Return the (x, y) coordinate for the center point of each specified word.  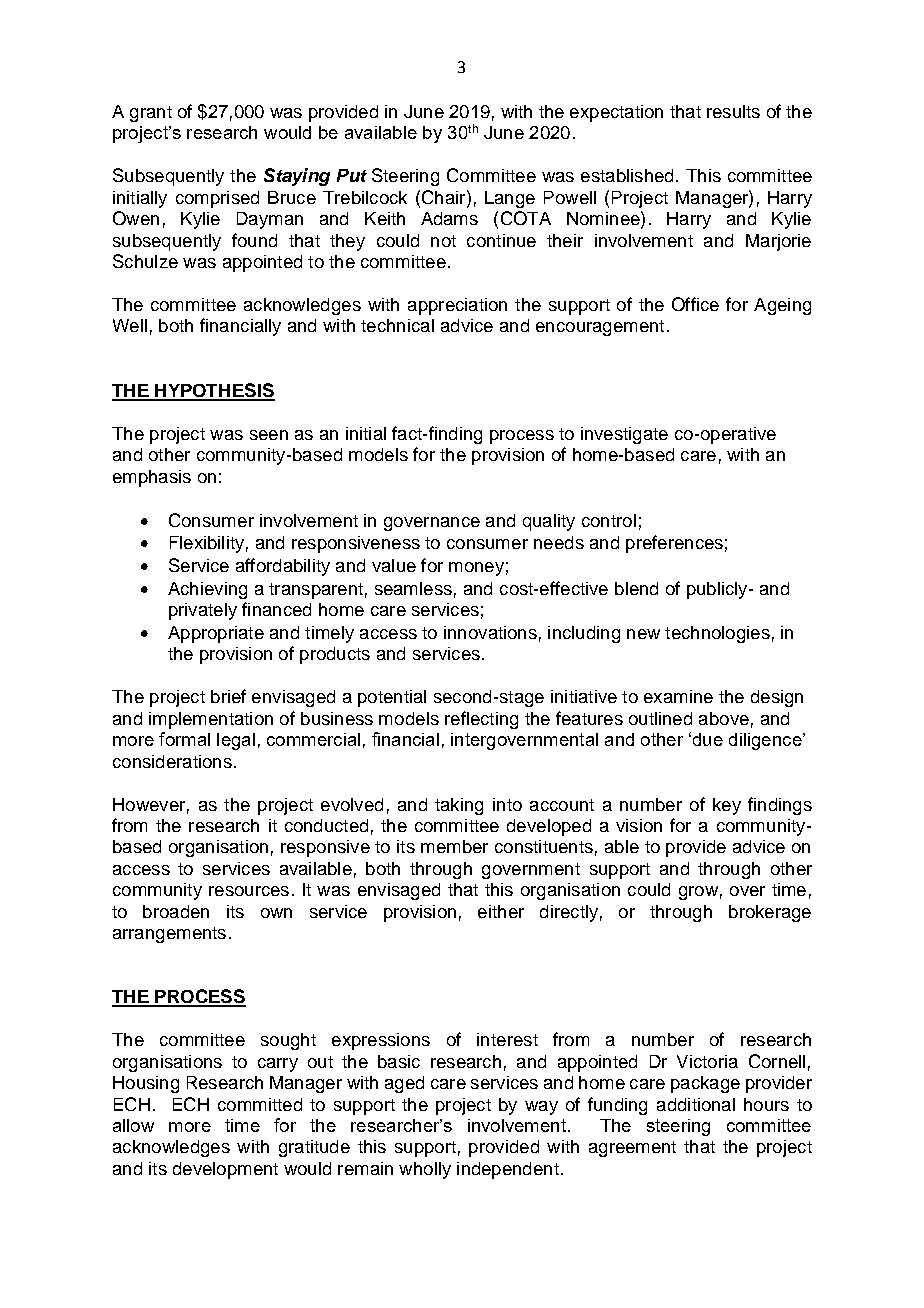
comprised (217, 199)
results (733, 111)
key (727, 806)
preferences (674, 544)
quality (549, 522)
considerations (172, 761)
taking (459, 806)
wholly (425, 1170)
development (225, 1170)
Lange (510, 199)
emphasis (152, 478)
